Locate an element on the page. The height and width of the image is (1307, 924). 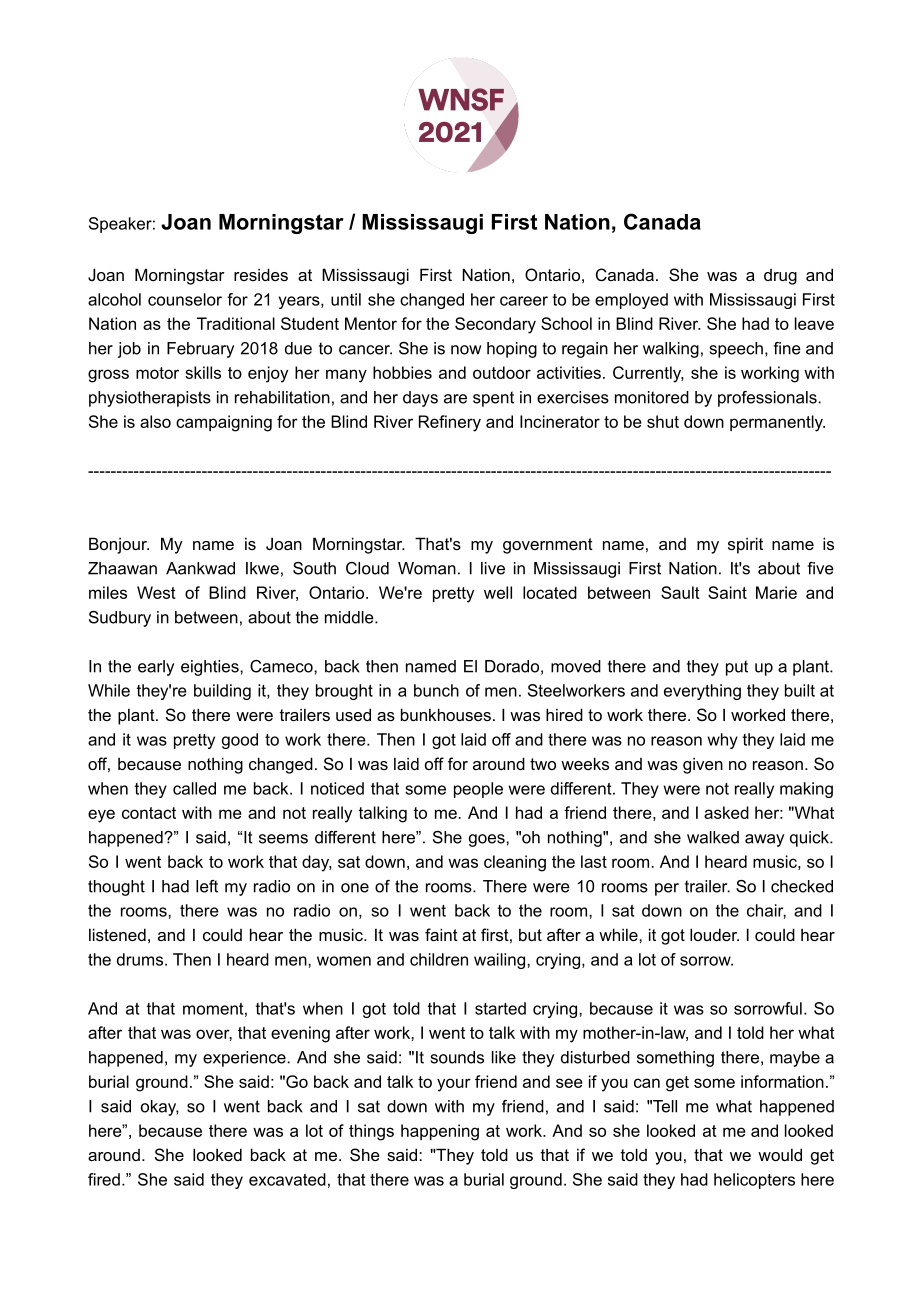
counselor is located at coordinates (185, 299).
